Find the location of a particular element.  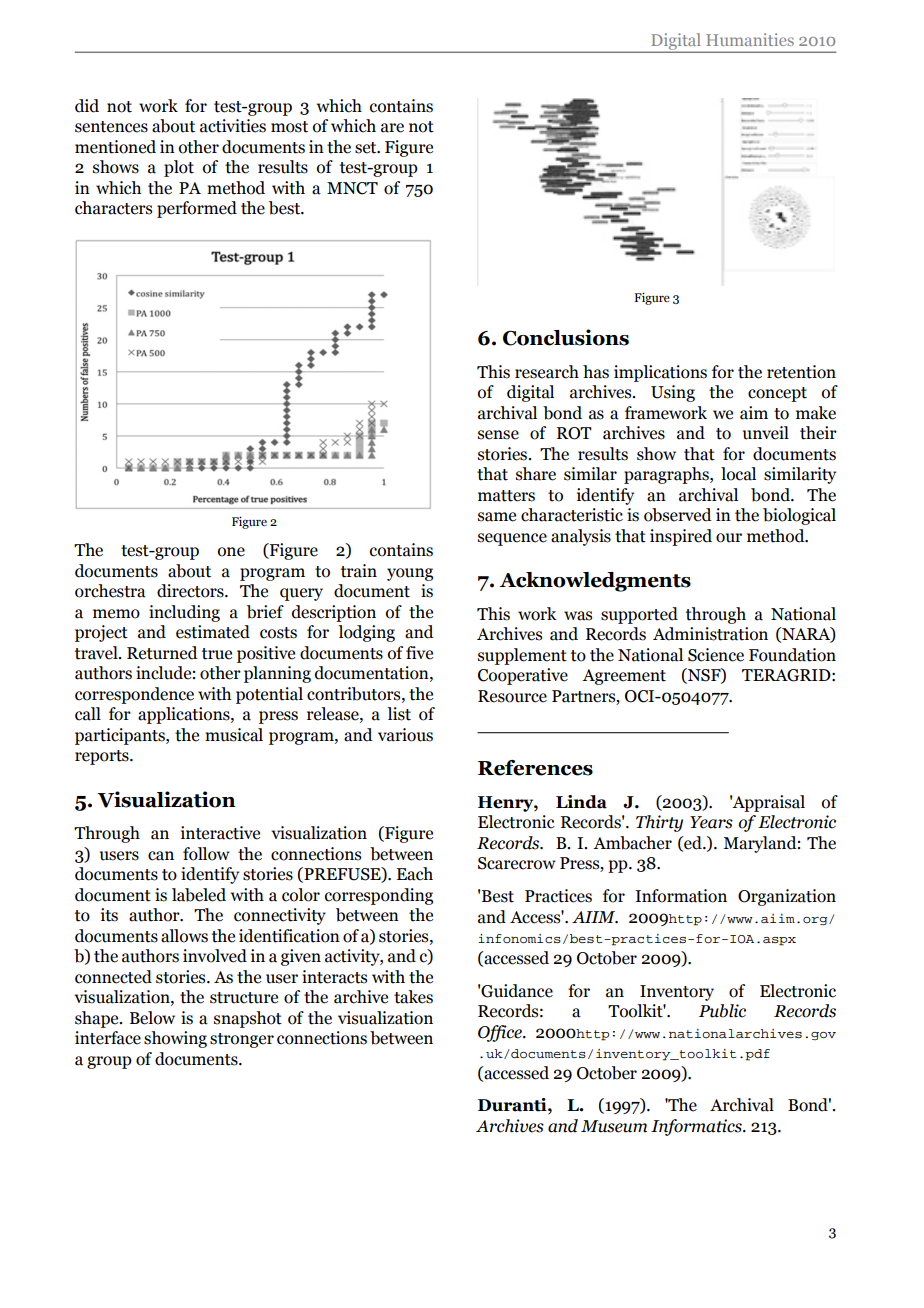

stronger is located at coordinates (242, 1040).
